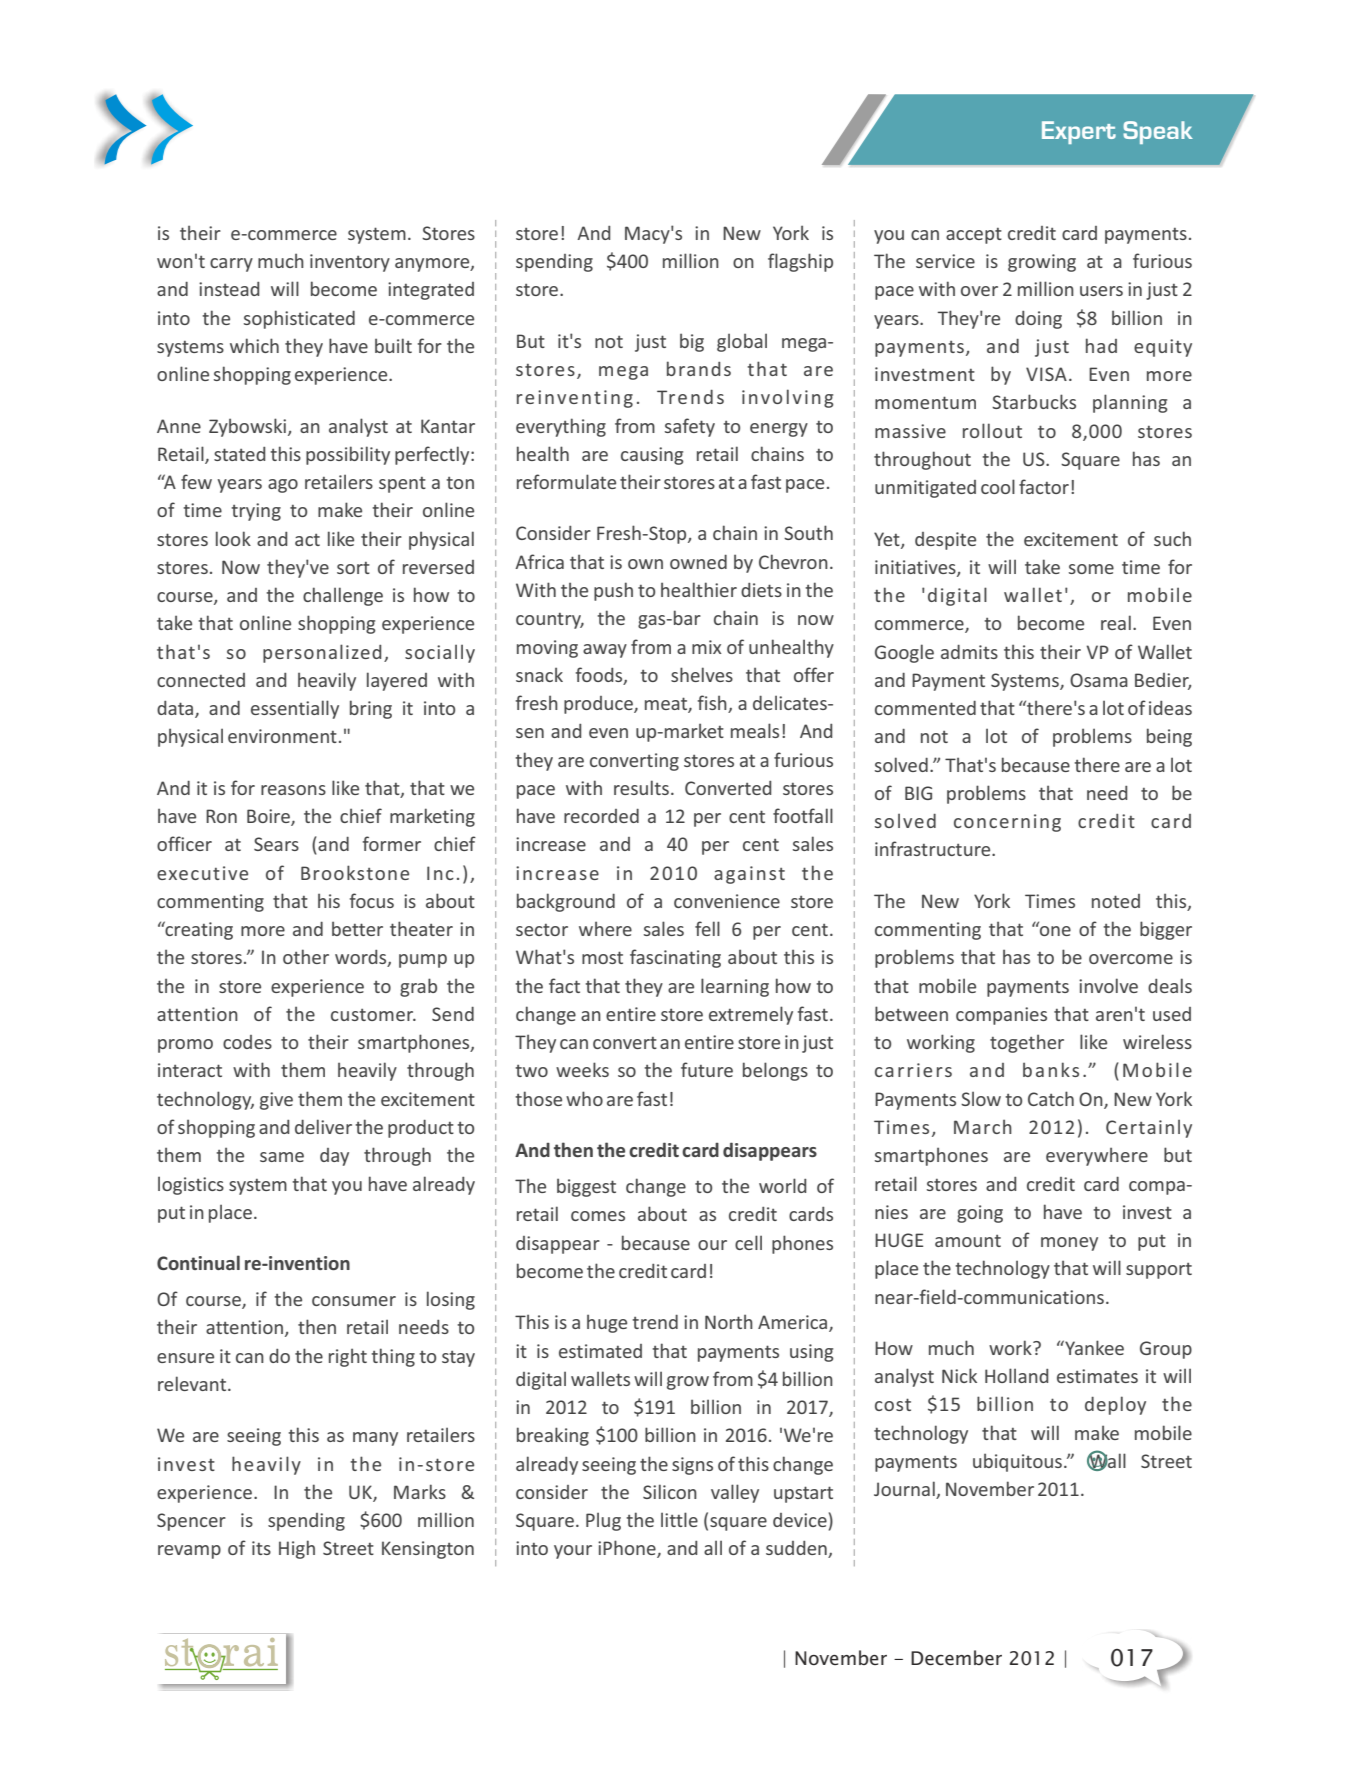 The width and height of the screenshot is (1350, 1790). What do you see at coordinates (1093, 1347) in the screenshot?
I see `Yankee` at bounding box center [1093, 1347].
